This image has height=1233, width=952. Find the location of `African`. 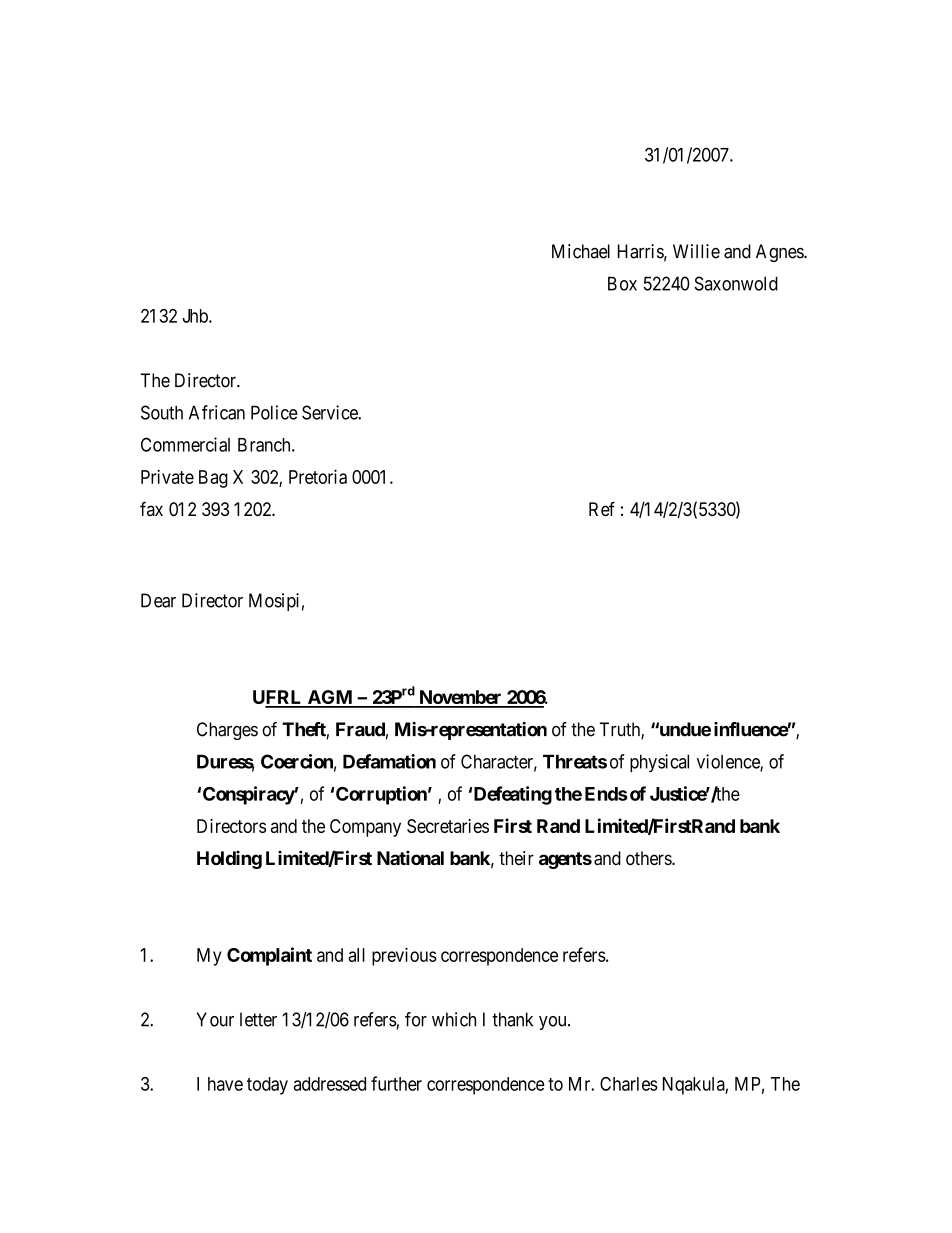

African is located at coordinates (217, 412).
